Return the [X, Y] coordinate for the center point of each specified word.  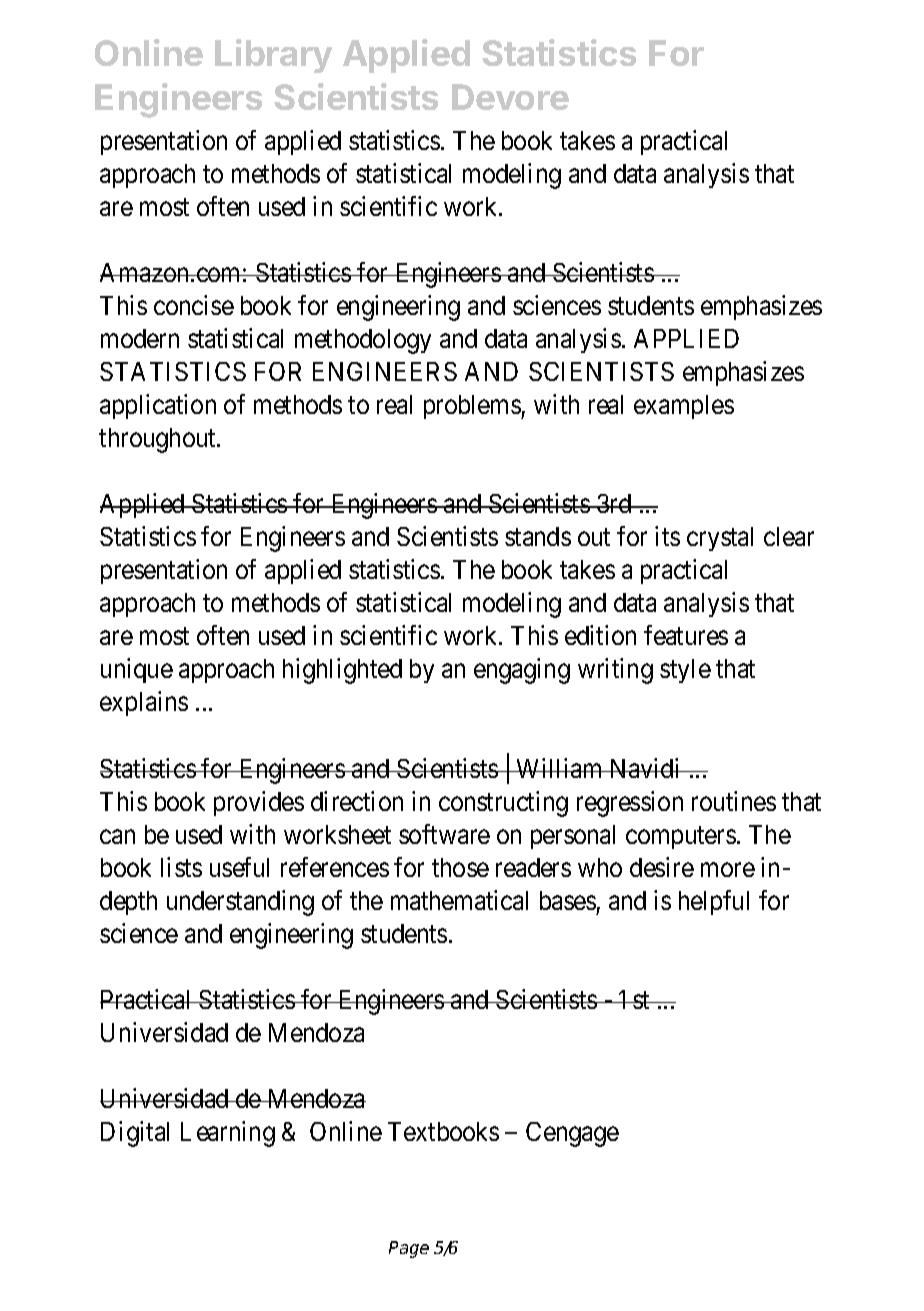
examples [684, 407]
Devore [510, 97]
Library [273, 56]
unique [137, 670]
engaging [522, 671]
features [686, 635]
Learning [228, 1134]
